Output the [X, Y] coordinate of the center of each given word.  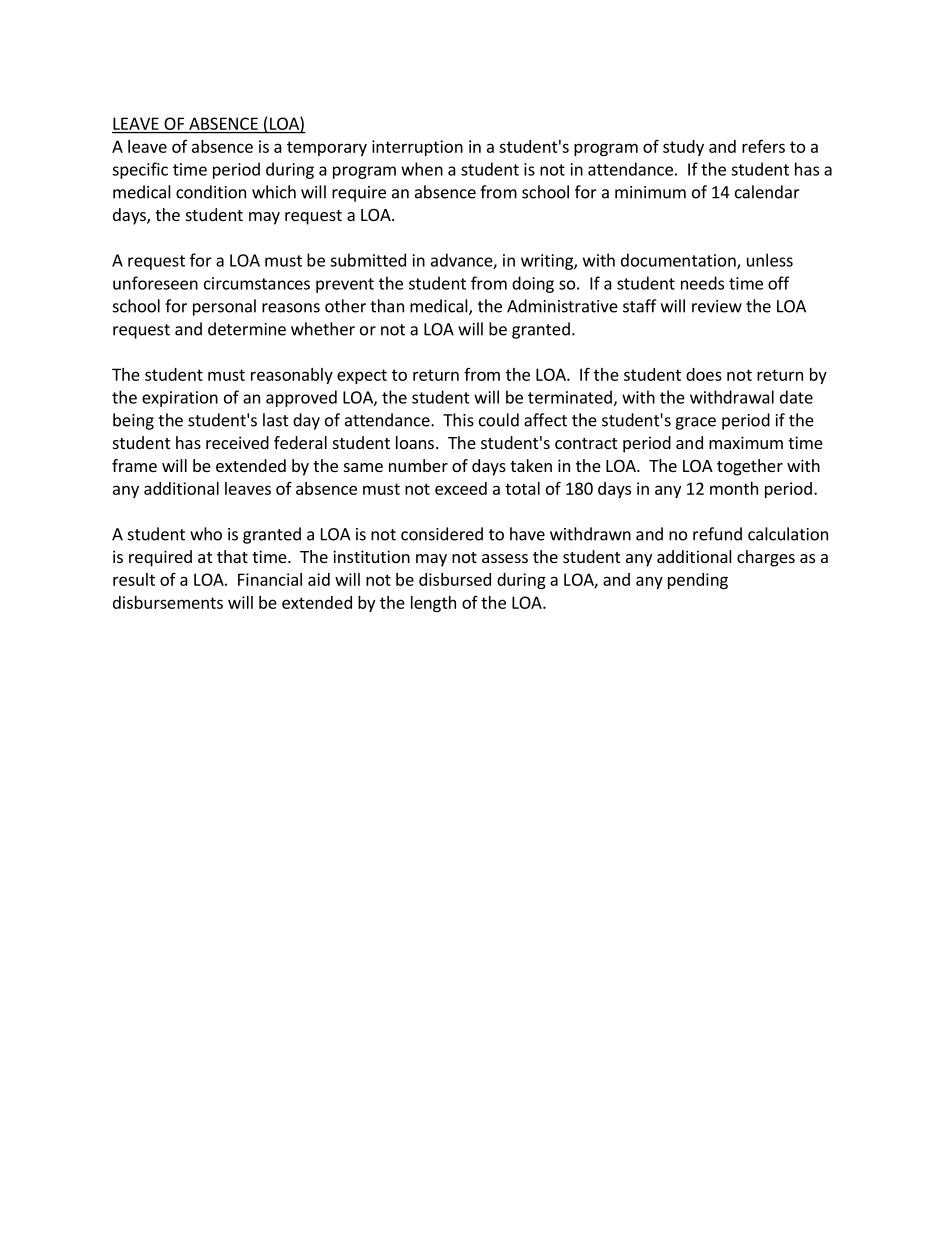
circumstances [257, 283]
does [704, 374]
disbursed [455, 579]
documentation [679, 261]
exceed [461, 488]
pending [698, 581]
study [683, 148]
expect [362, 376]
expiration [180, 399]
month [734, 488]
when [422, 169]
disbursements [168, 602]
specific [140, 170]
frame [134, 465]
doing [533, 284]
